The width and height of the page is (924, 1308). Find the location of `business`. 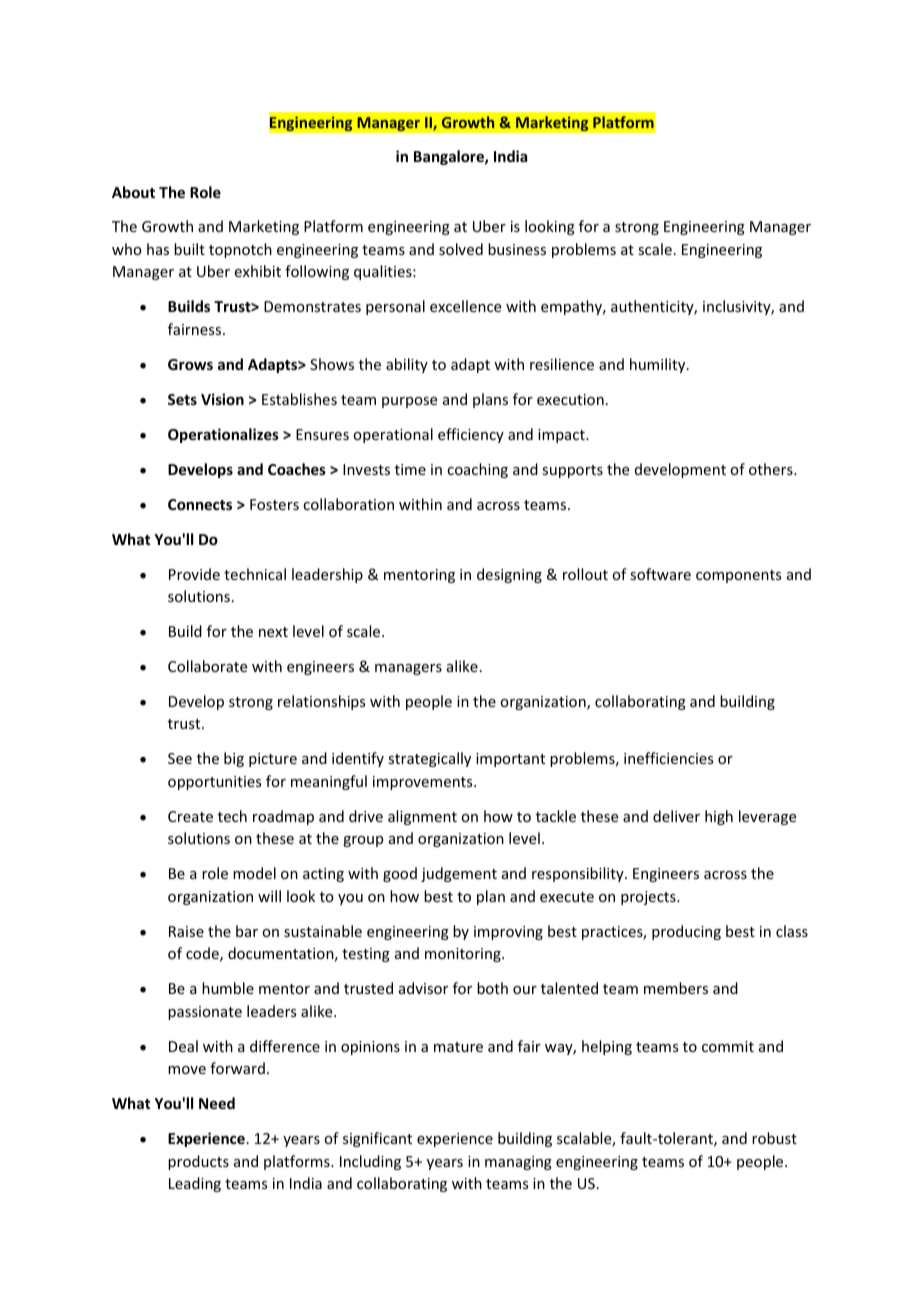

business is located at coordinates (517, 249).
